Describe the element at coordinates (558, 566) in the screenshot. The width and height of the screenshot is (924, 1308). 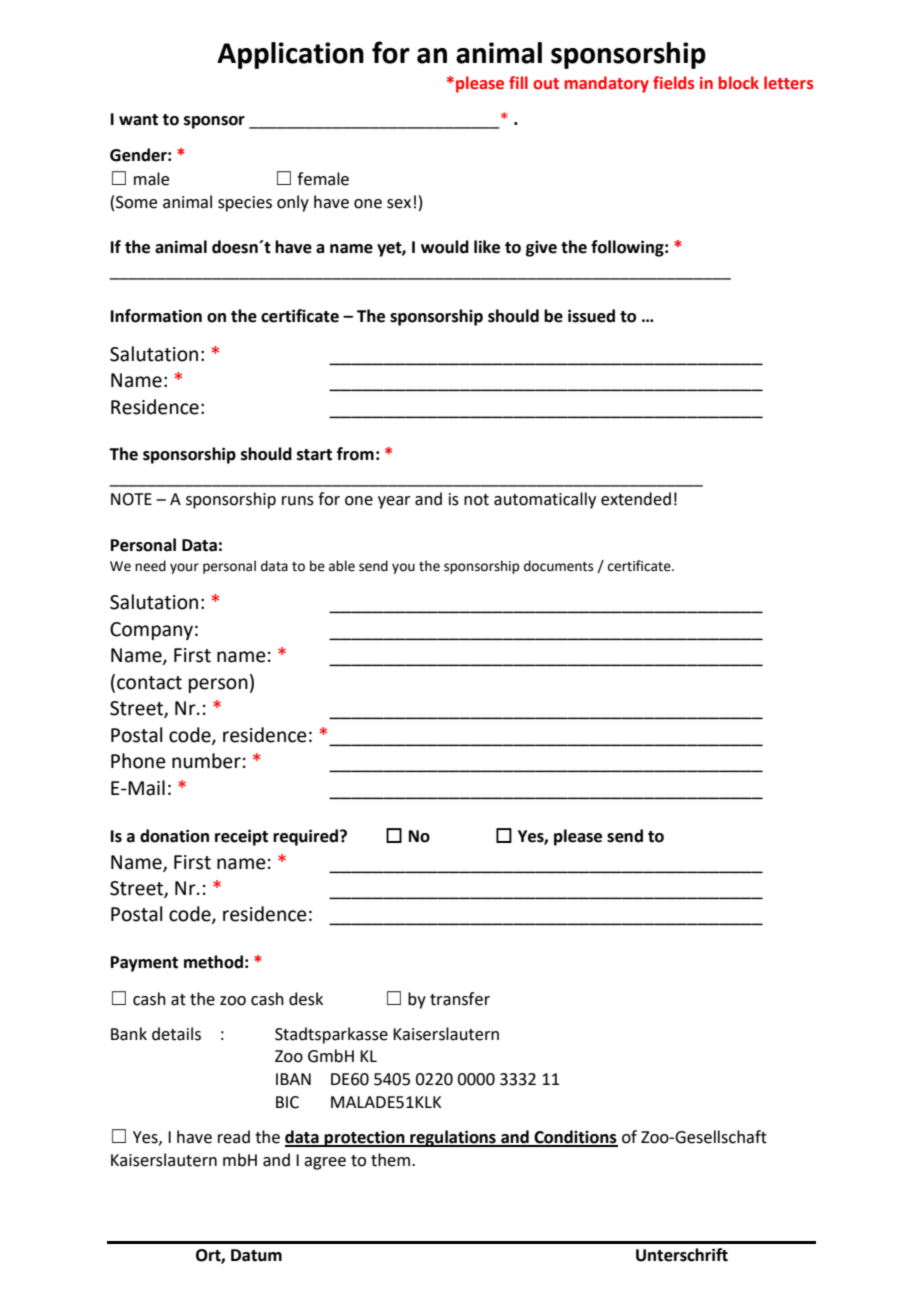
I see `documents` at that location.
